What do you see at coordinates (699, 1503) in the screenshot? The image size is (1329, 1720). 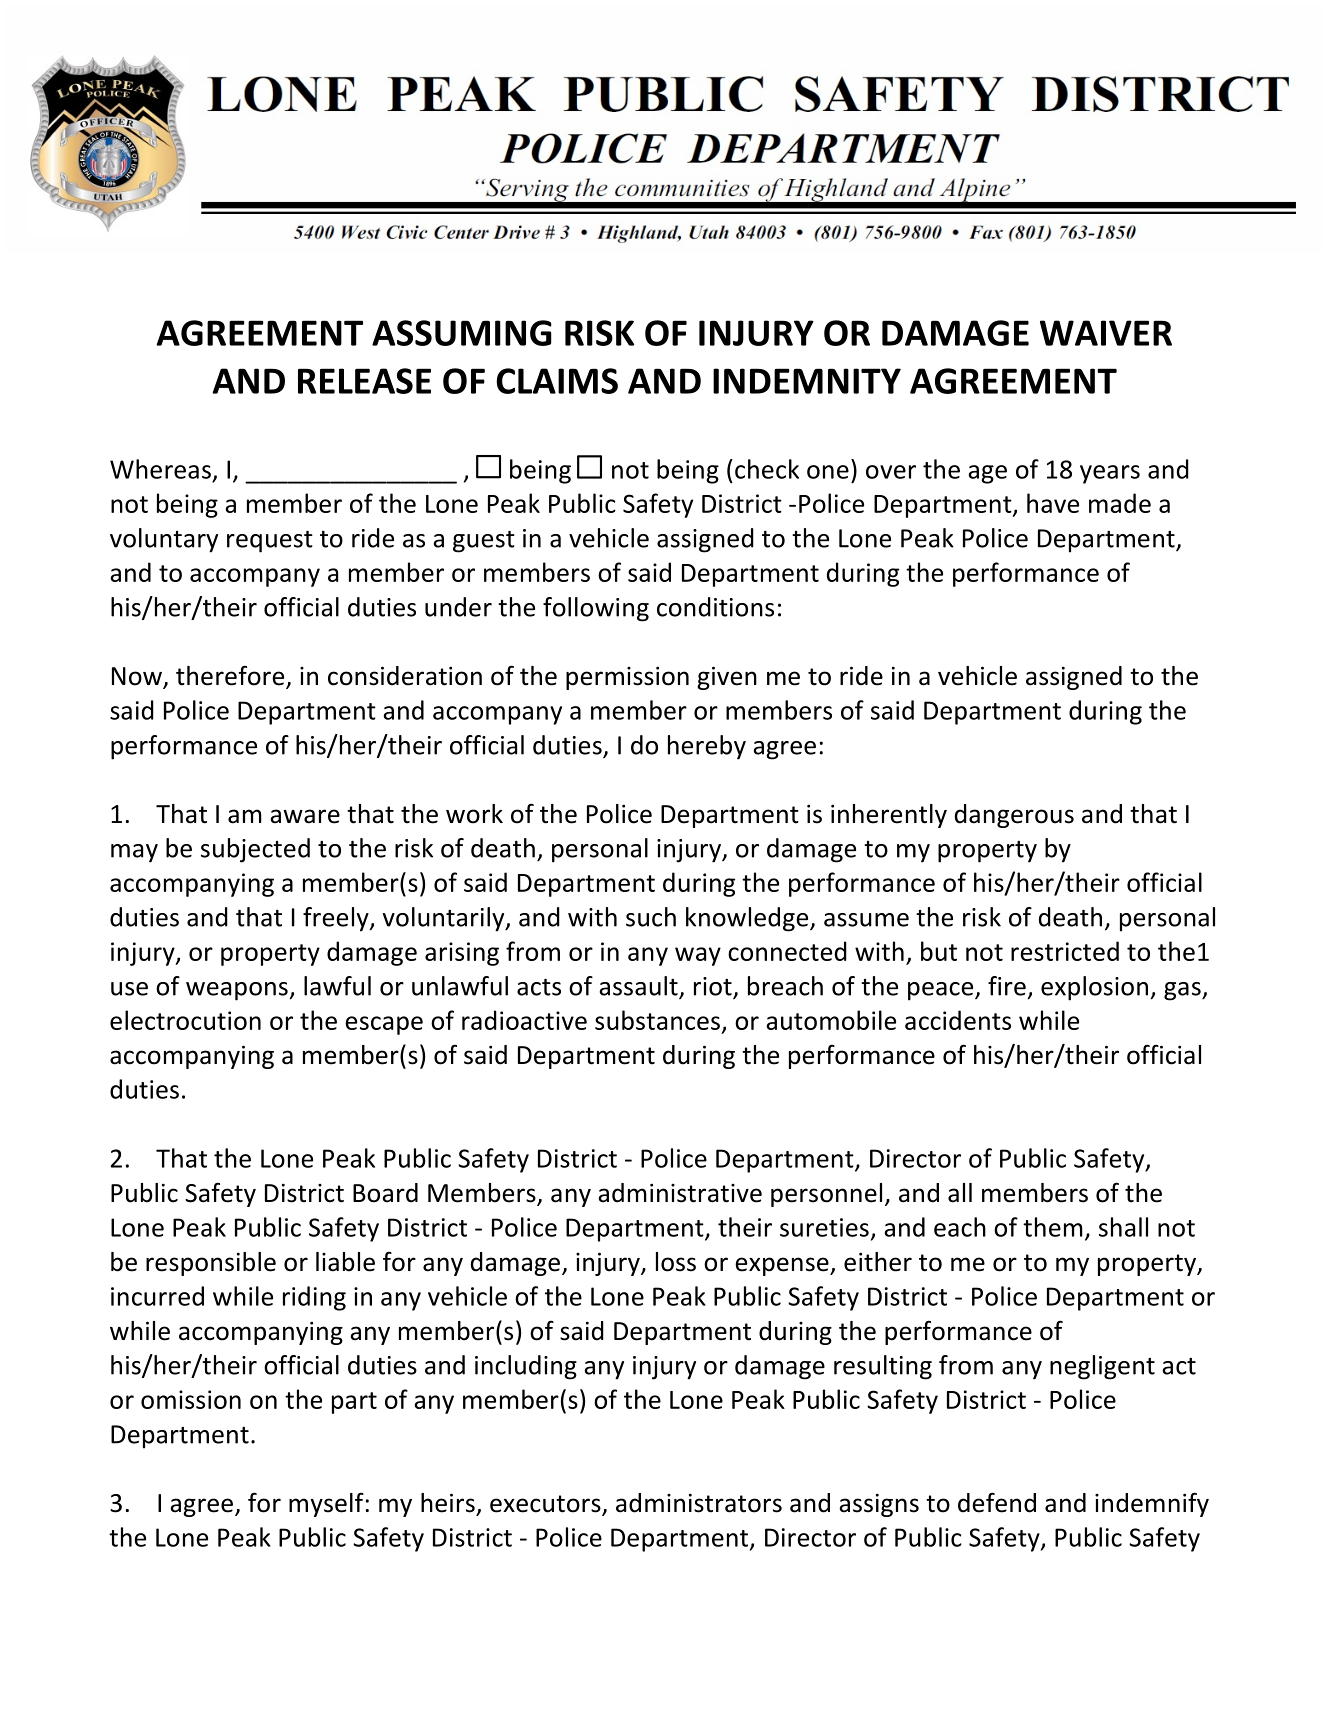 I see `administrators` at bounding box center [699, 1503].
